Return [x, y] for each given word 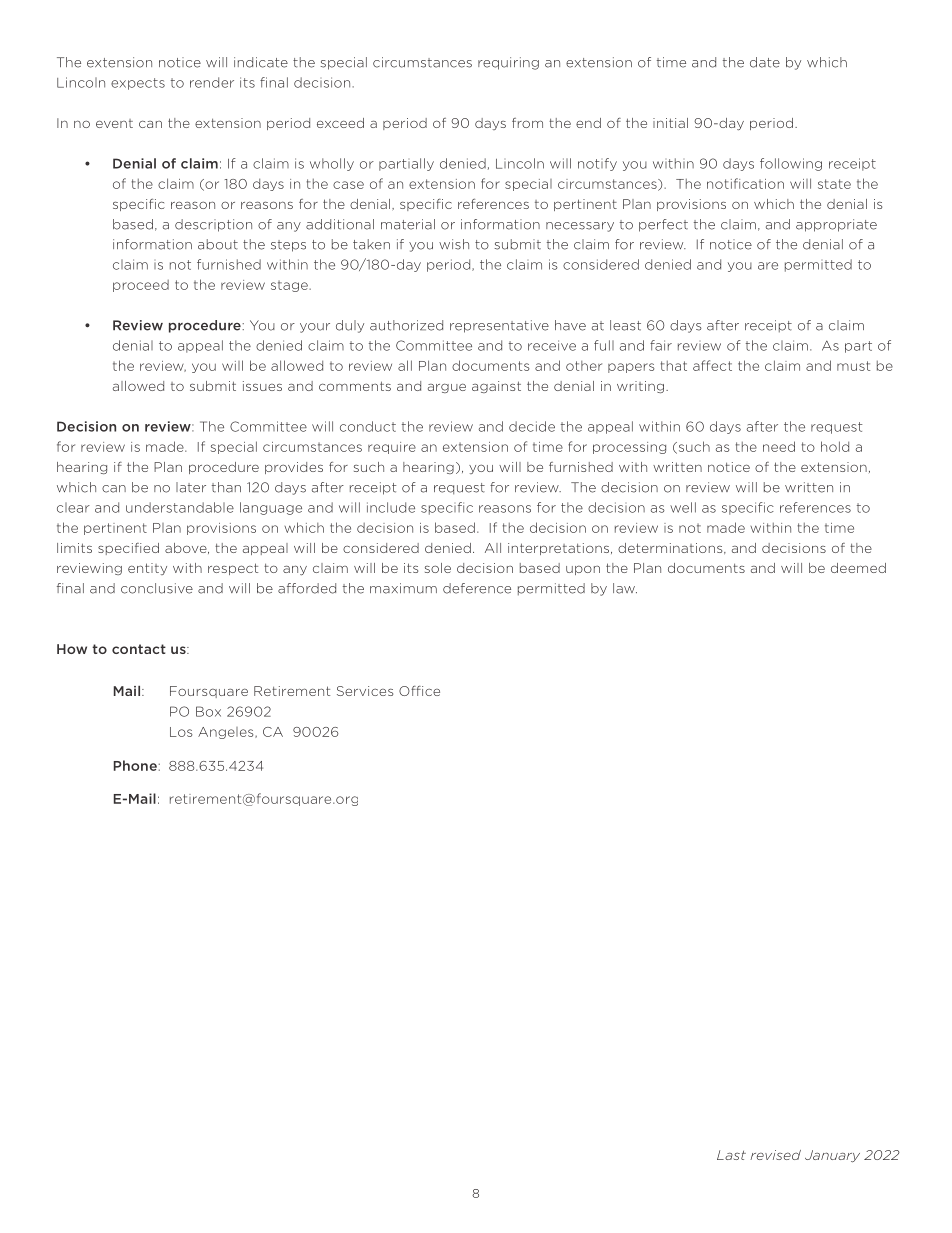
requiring [508, 63]
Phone [135, 765]
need [779, 446]
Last [731, 1155]
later [191, 487]
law [625, 588]
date [765, 62]
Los [181, 732]
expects [138, 84]
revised [775, 1155]
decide [532, 426]
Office [419, 691]
